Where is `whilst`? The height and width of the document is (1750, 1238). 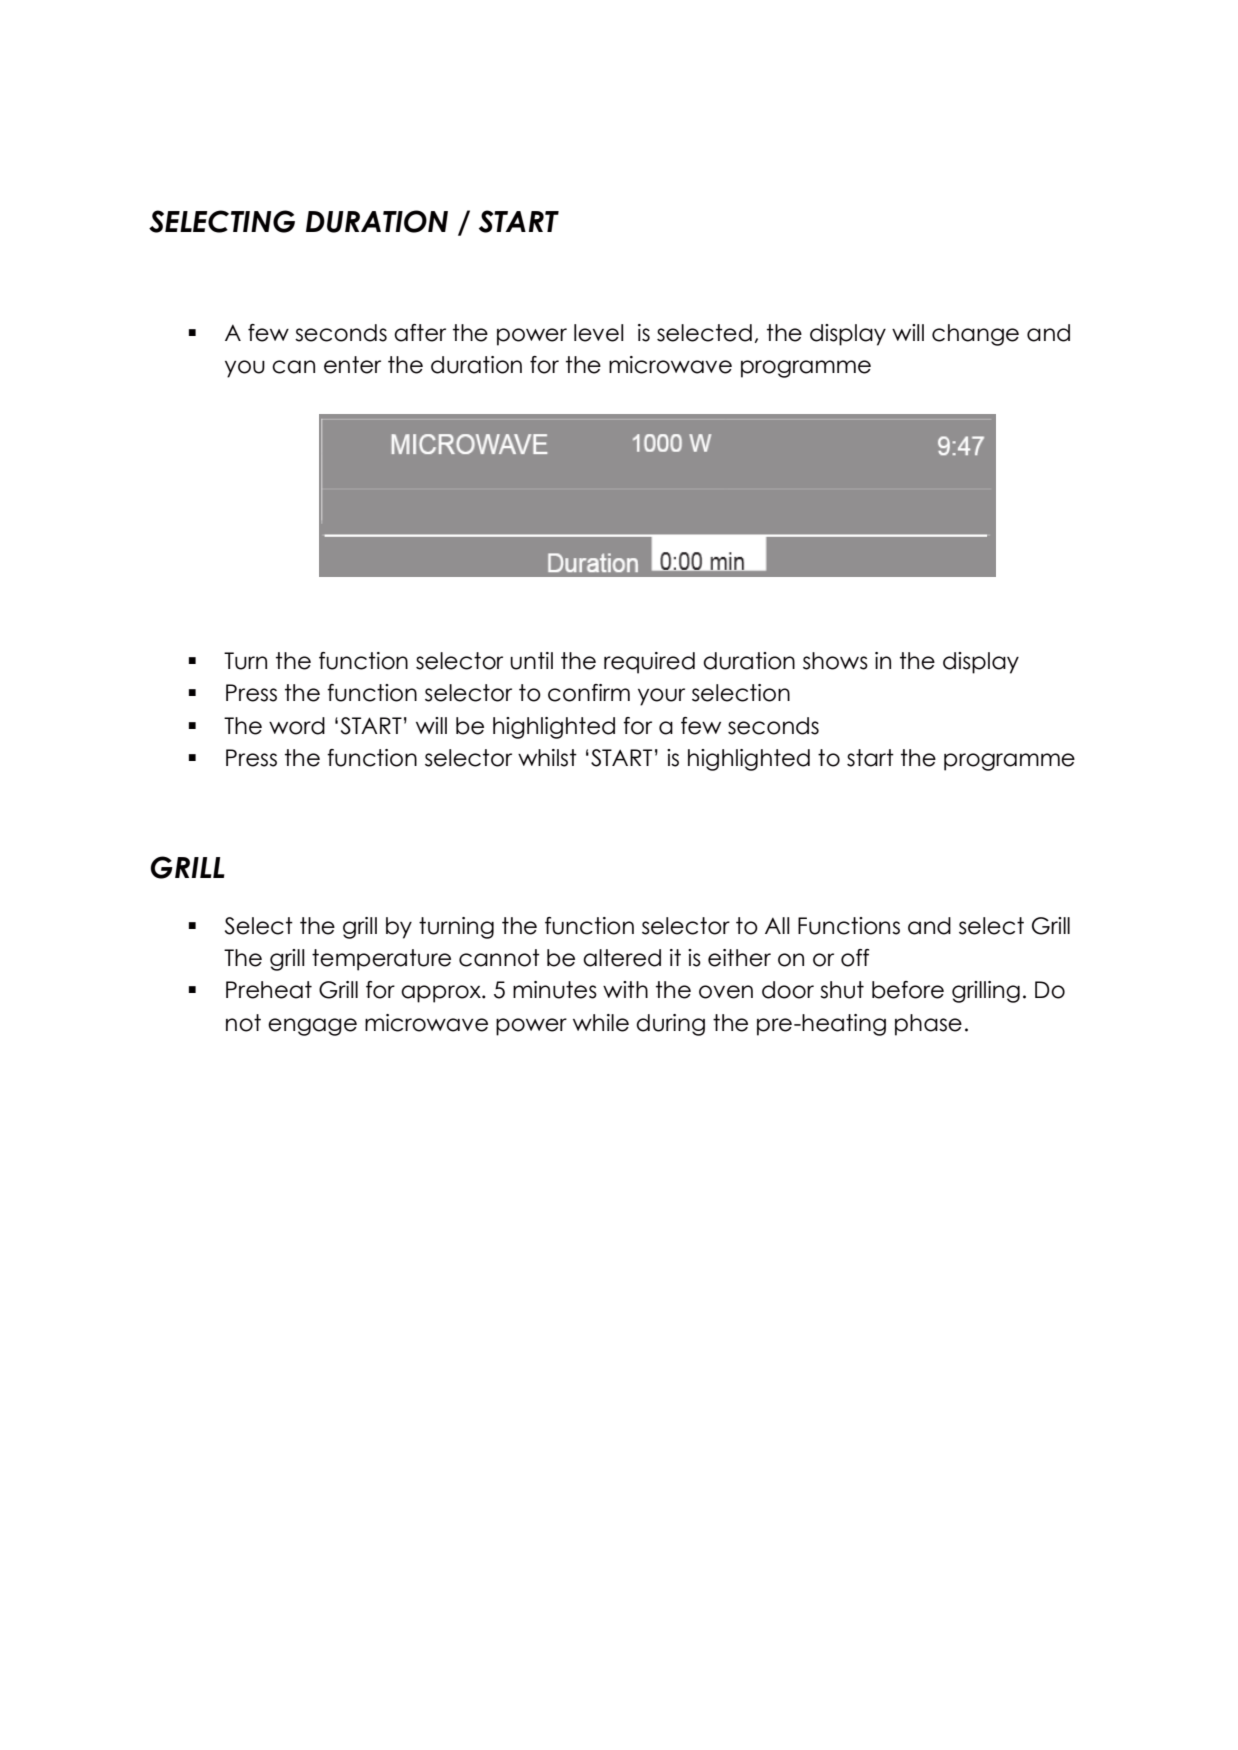 whilst is located at coordinates (547, 758).
